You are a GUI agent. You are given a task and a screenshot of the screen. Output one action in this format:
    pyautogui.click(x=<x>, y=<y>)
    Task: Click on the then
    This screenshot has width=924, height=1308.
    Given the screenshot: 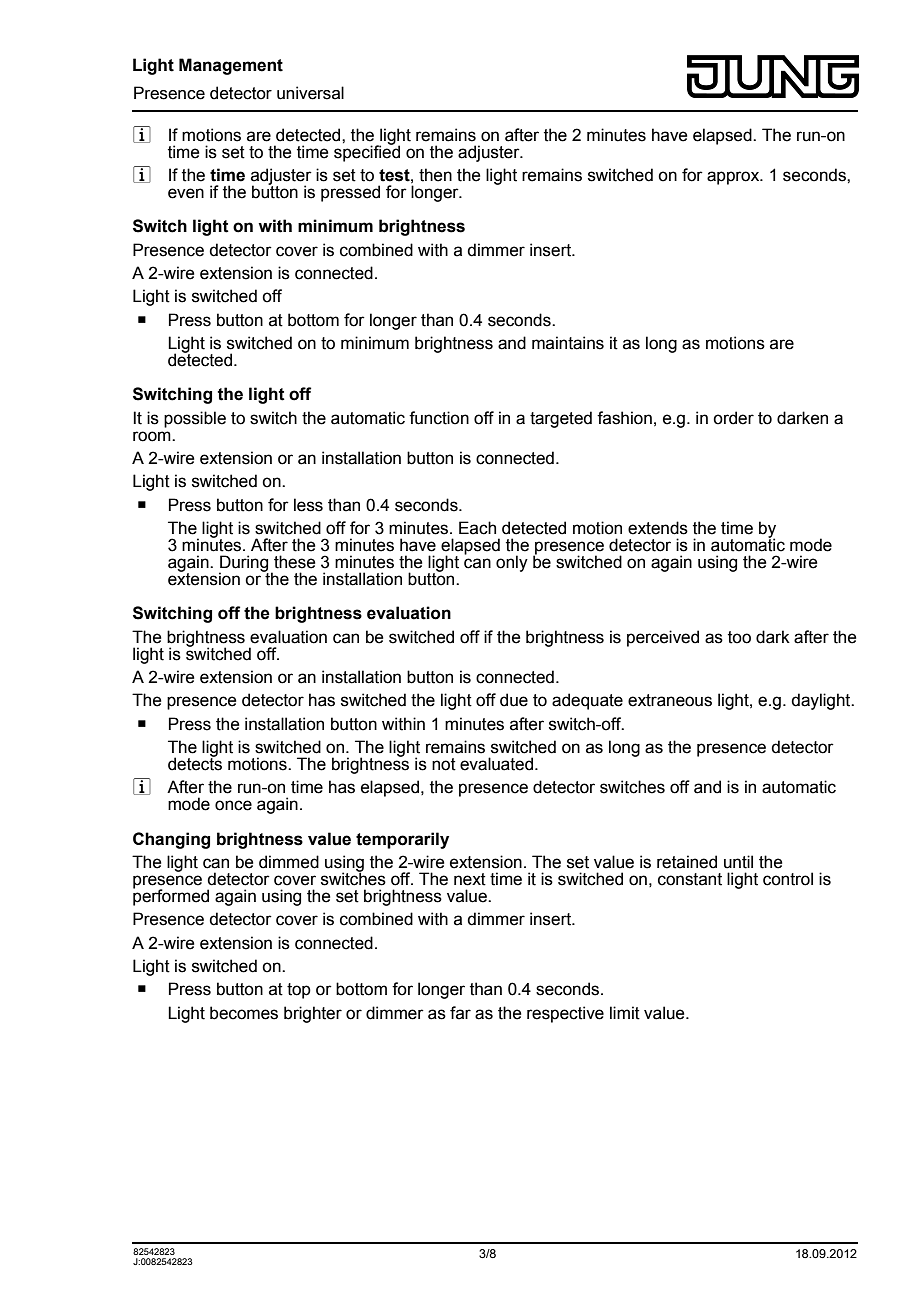 What is the action you would take?
    pyautogui.click(x=435, y=175)
